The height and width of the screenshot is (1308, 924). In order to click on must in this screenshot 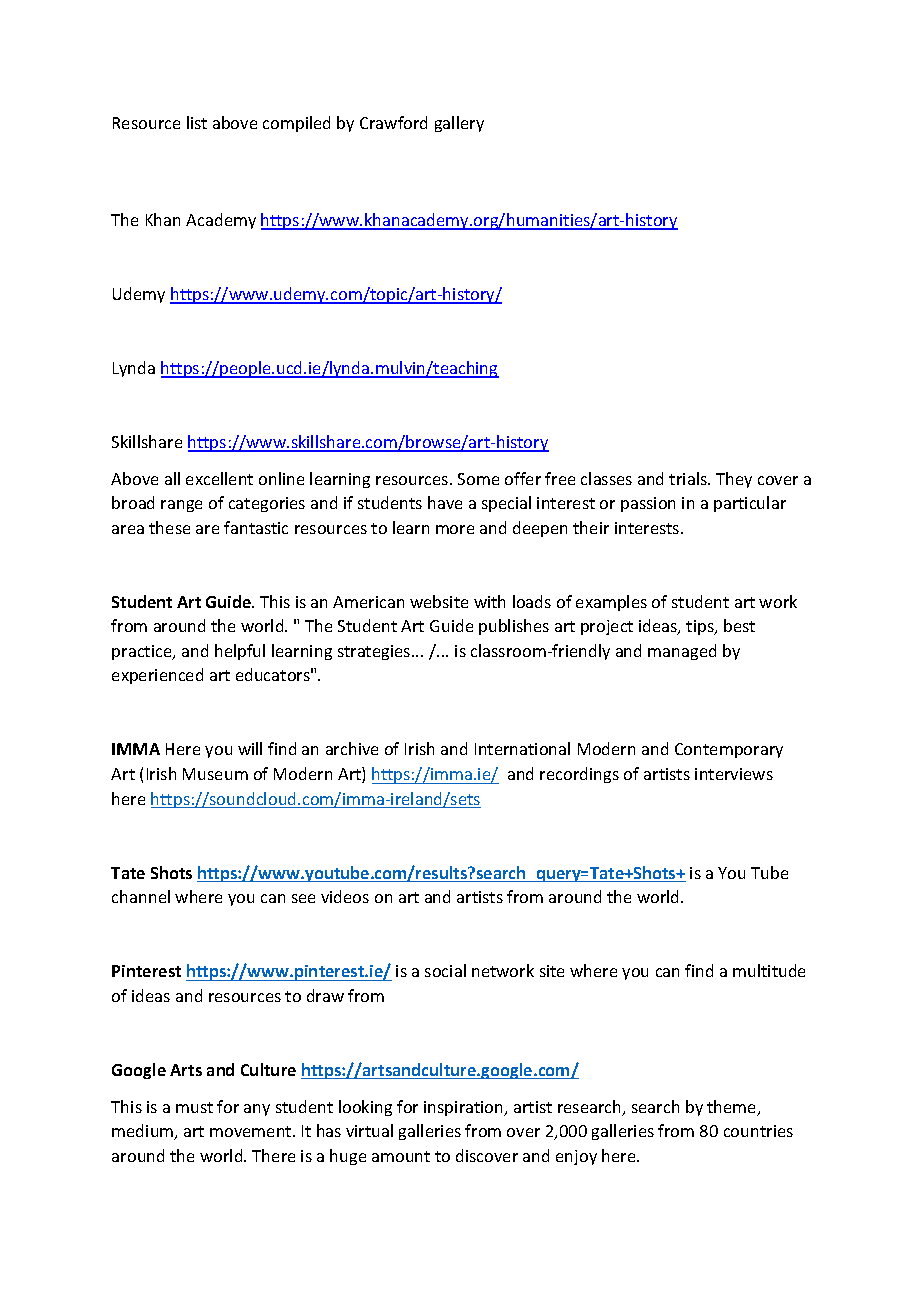, I will do `click(194, 1107)`.
